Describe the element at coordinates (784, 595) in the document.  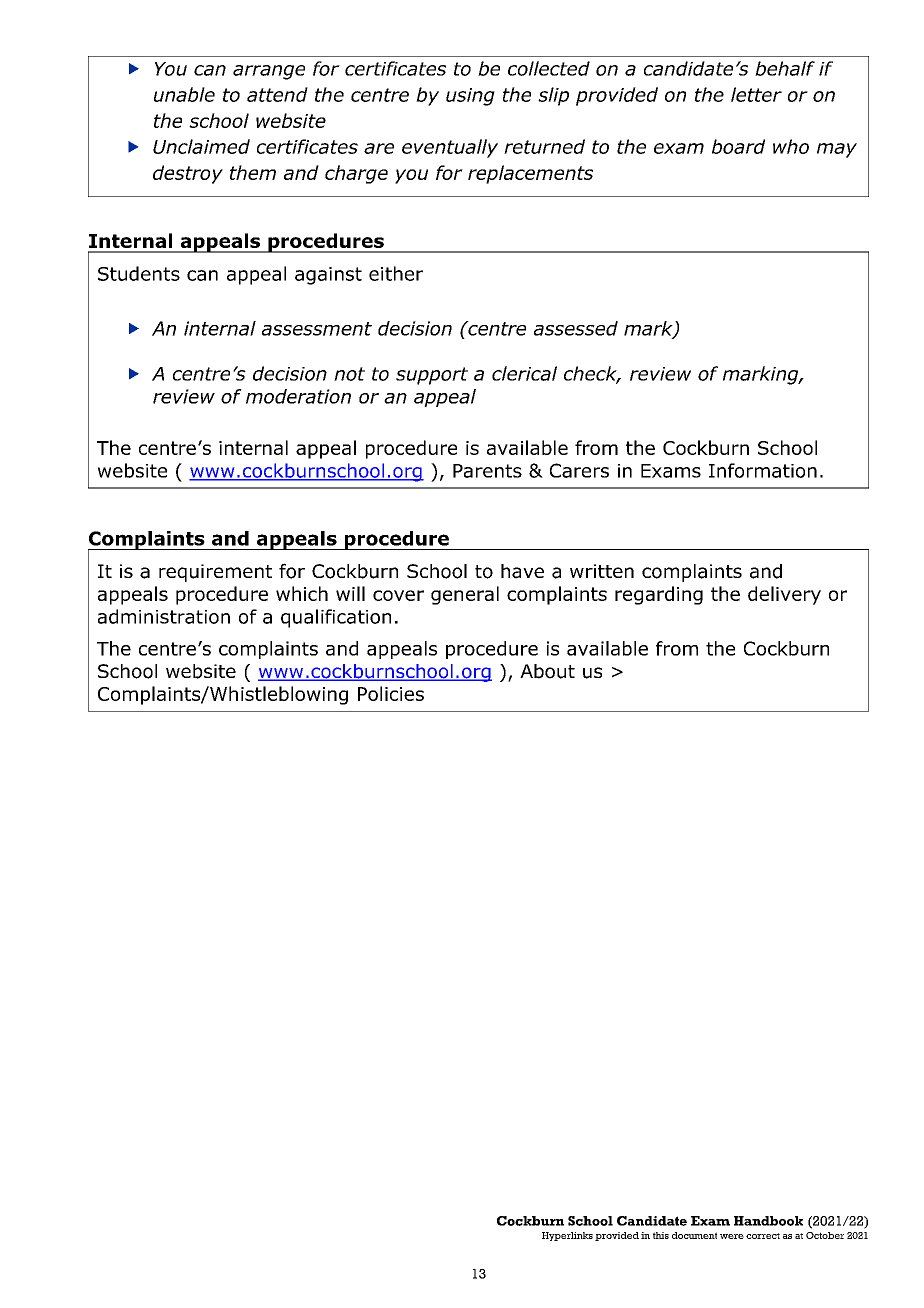
I see `delivery` at that location.
